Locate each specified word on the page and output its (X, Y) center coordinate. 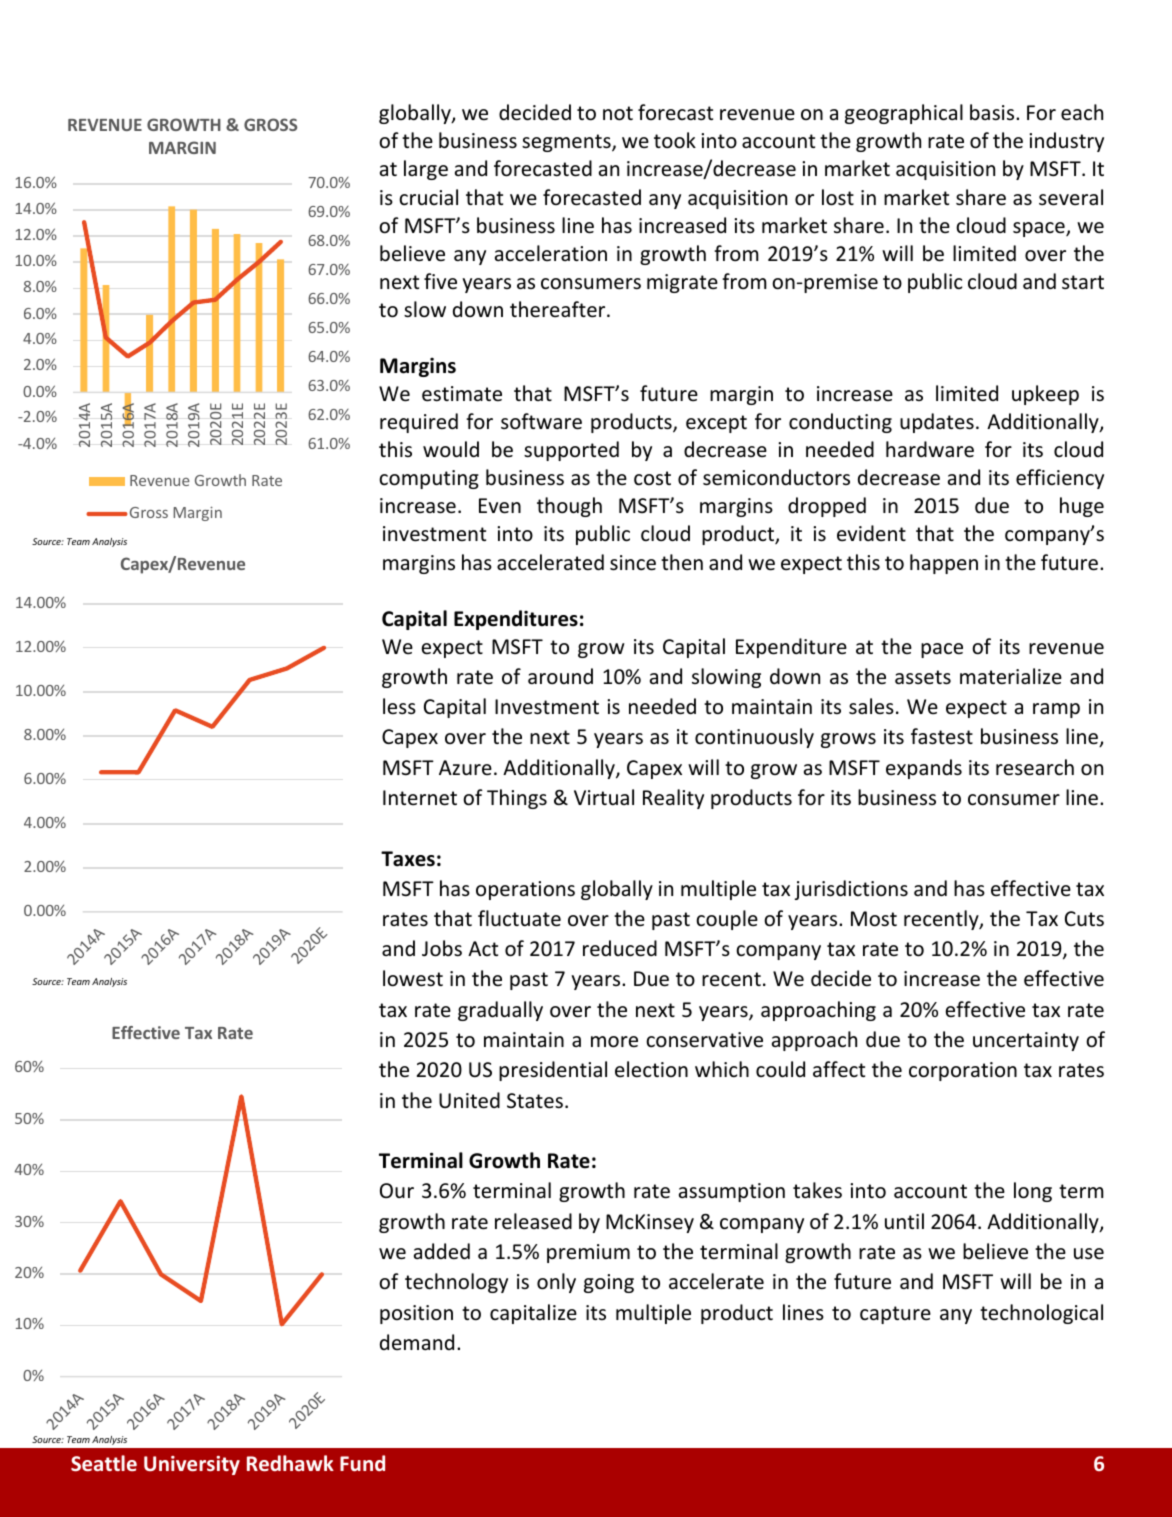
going (609, 1283)
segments (567, 143)
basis (993, 112)
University (192, 1465)
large (426, 170)
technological (1041, 1314)
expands (924, 769)
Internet (420, 798)
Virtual (604, 797)
